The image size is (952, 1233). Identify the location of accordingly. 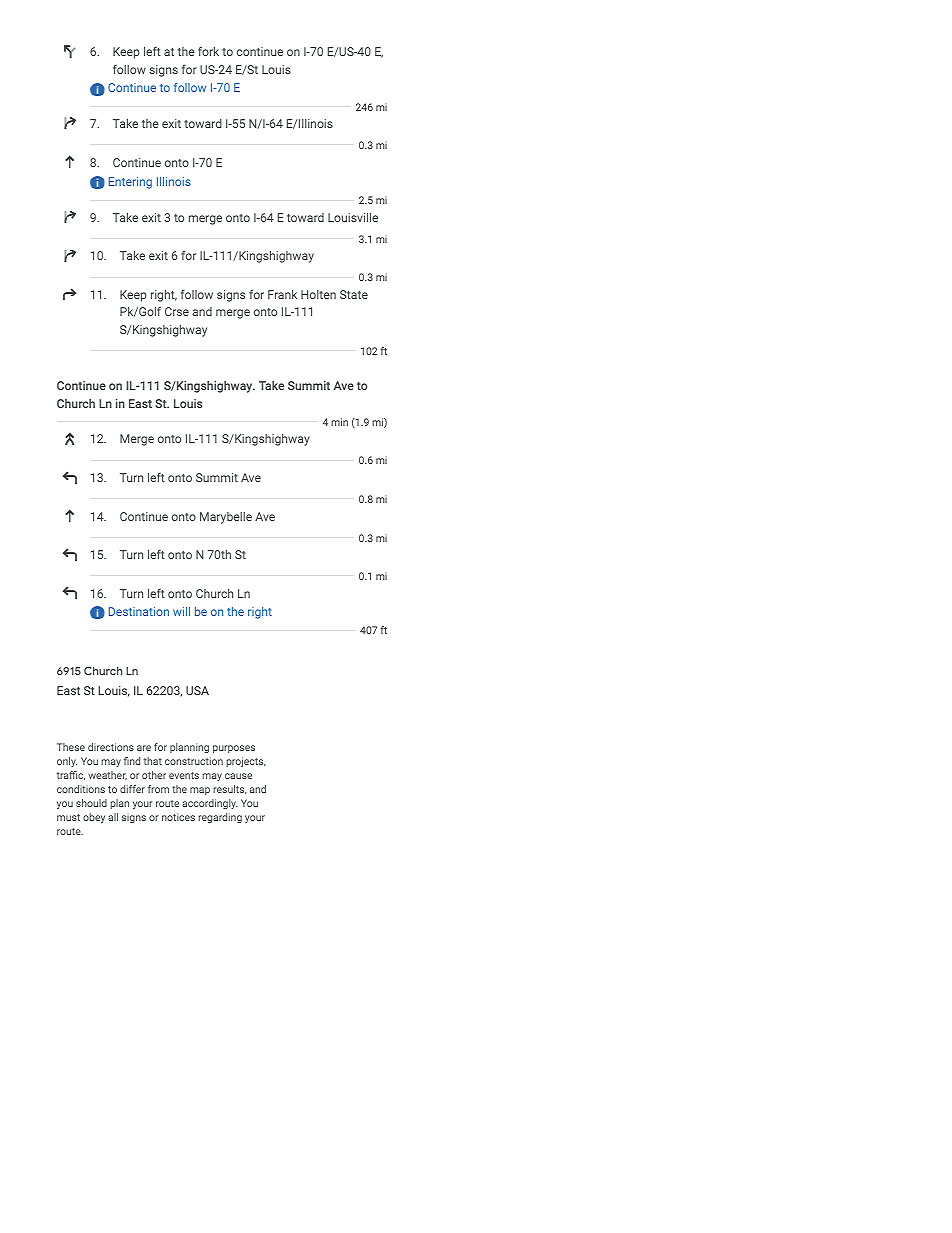
(210, 804).
